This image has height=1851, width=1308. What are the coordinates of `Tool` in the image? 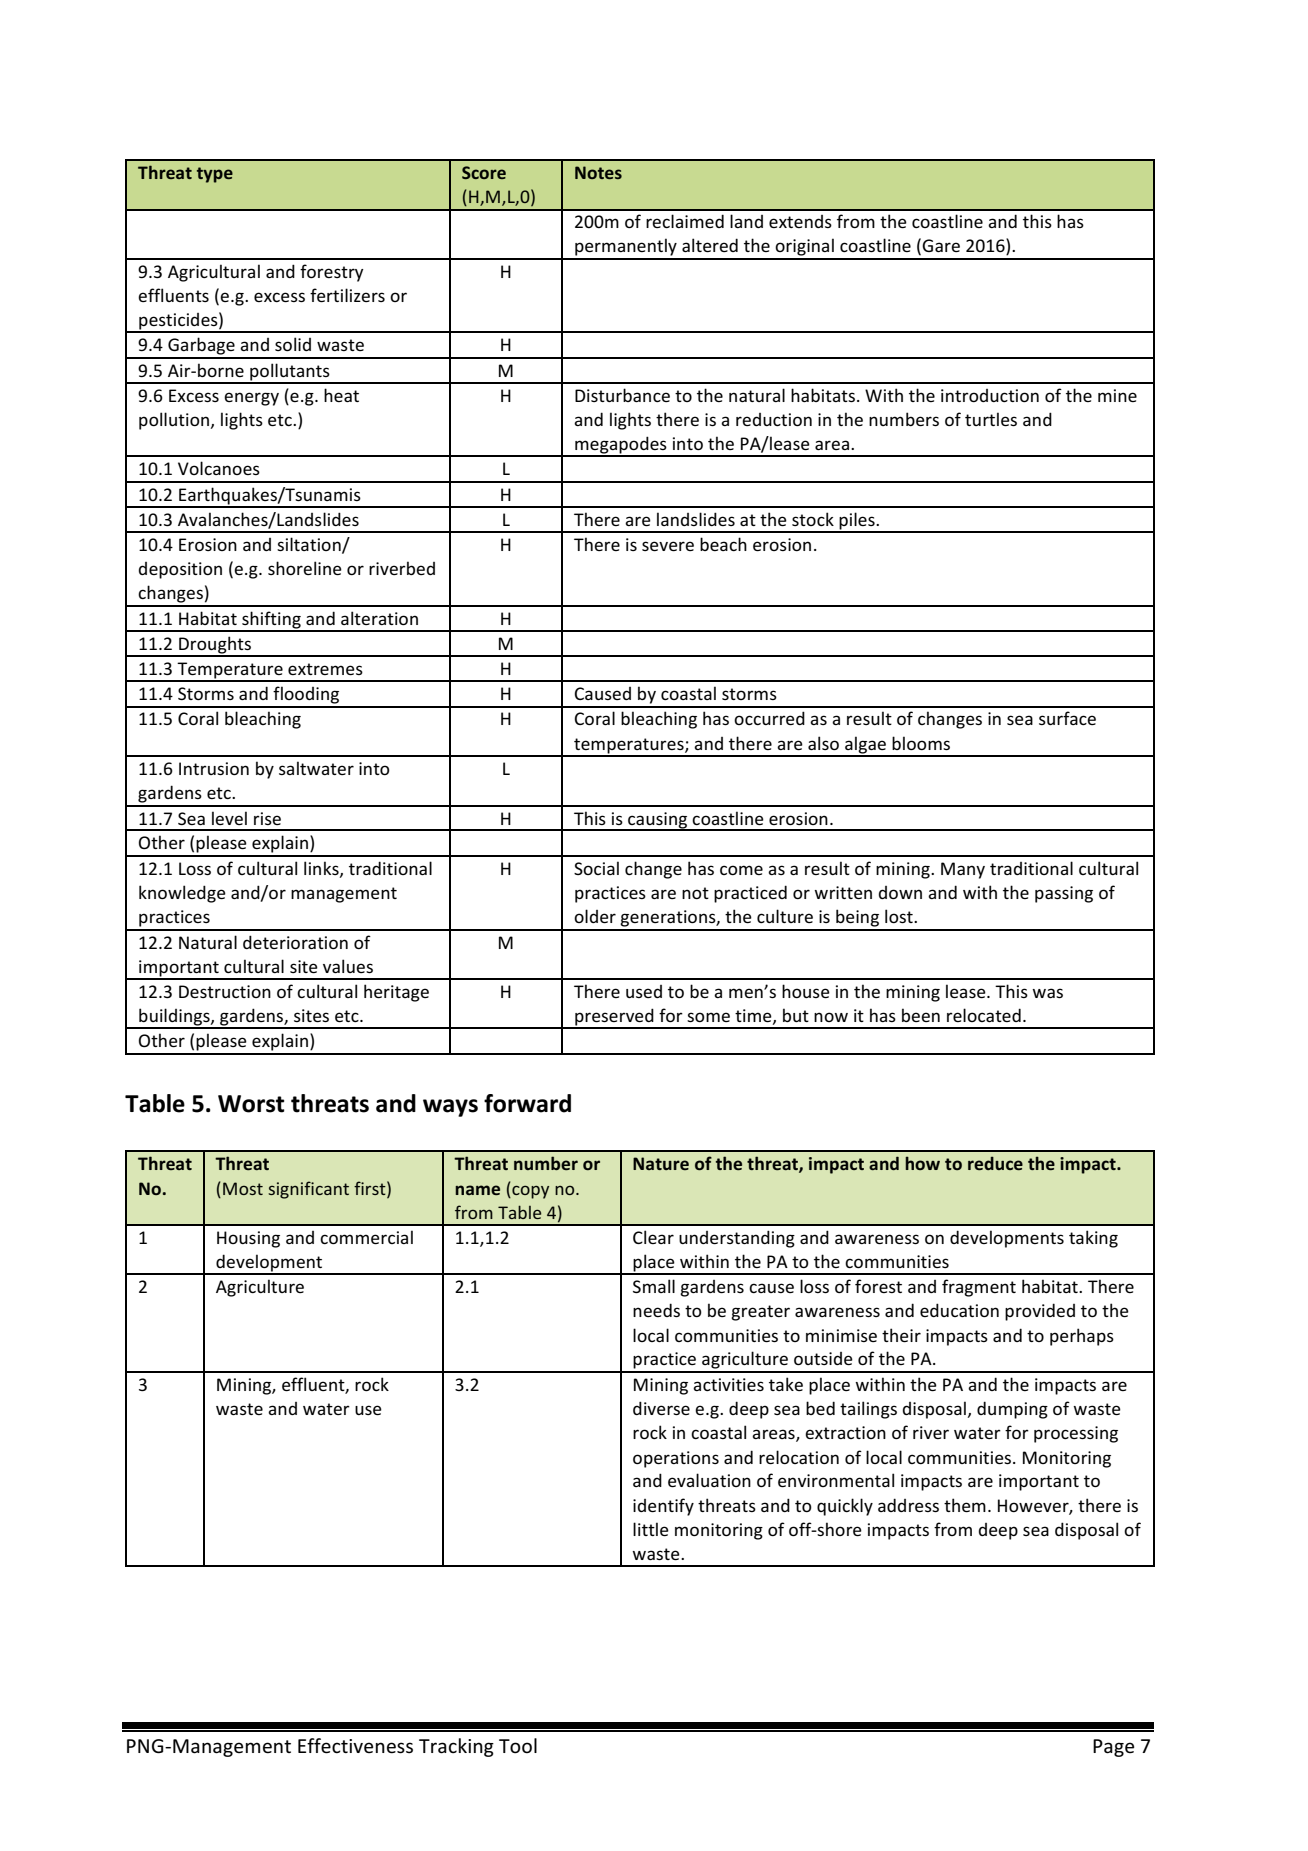 It's located at (518, 1746).
